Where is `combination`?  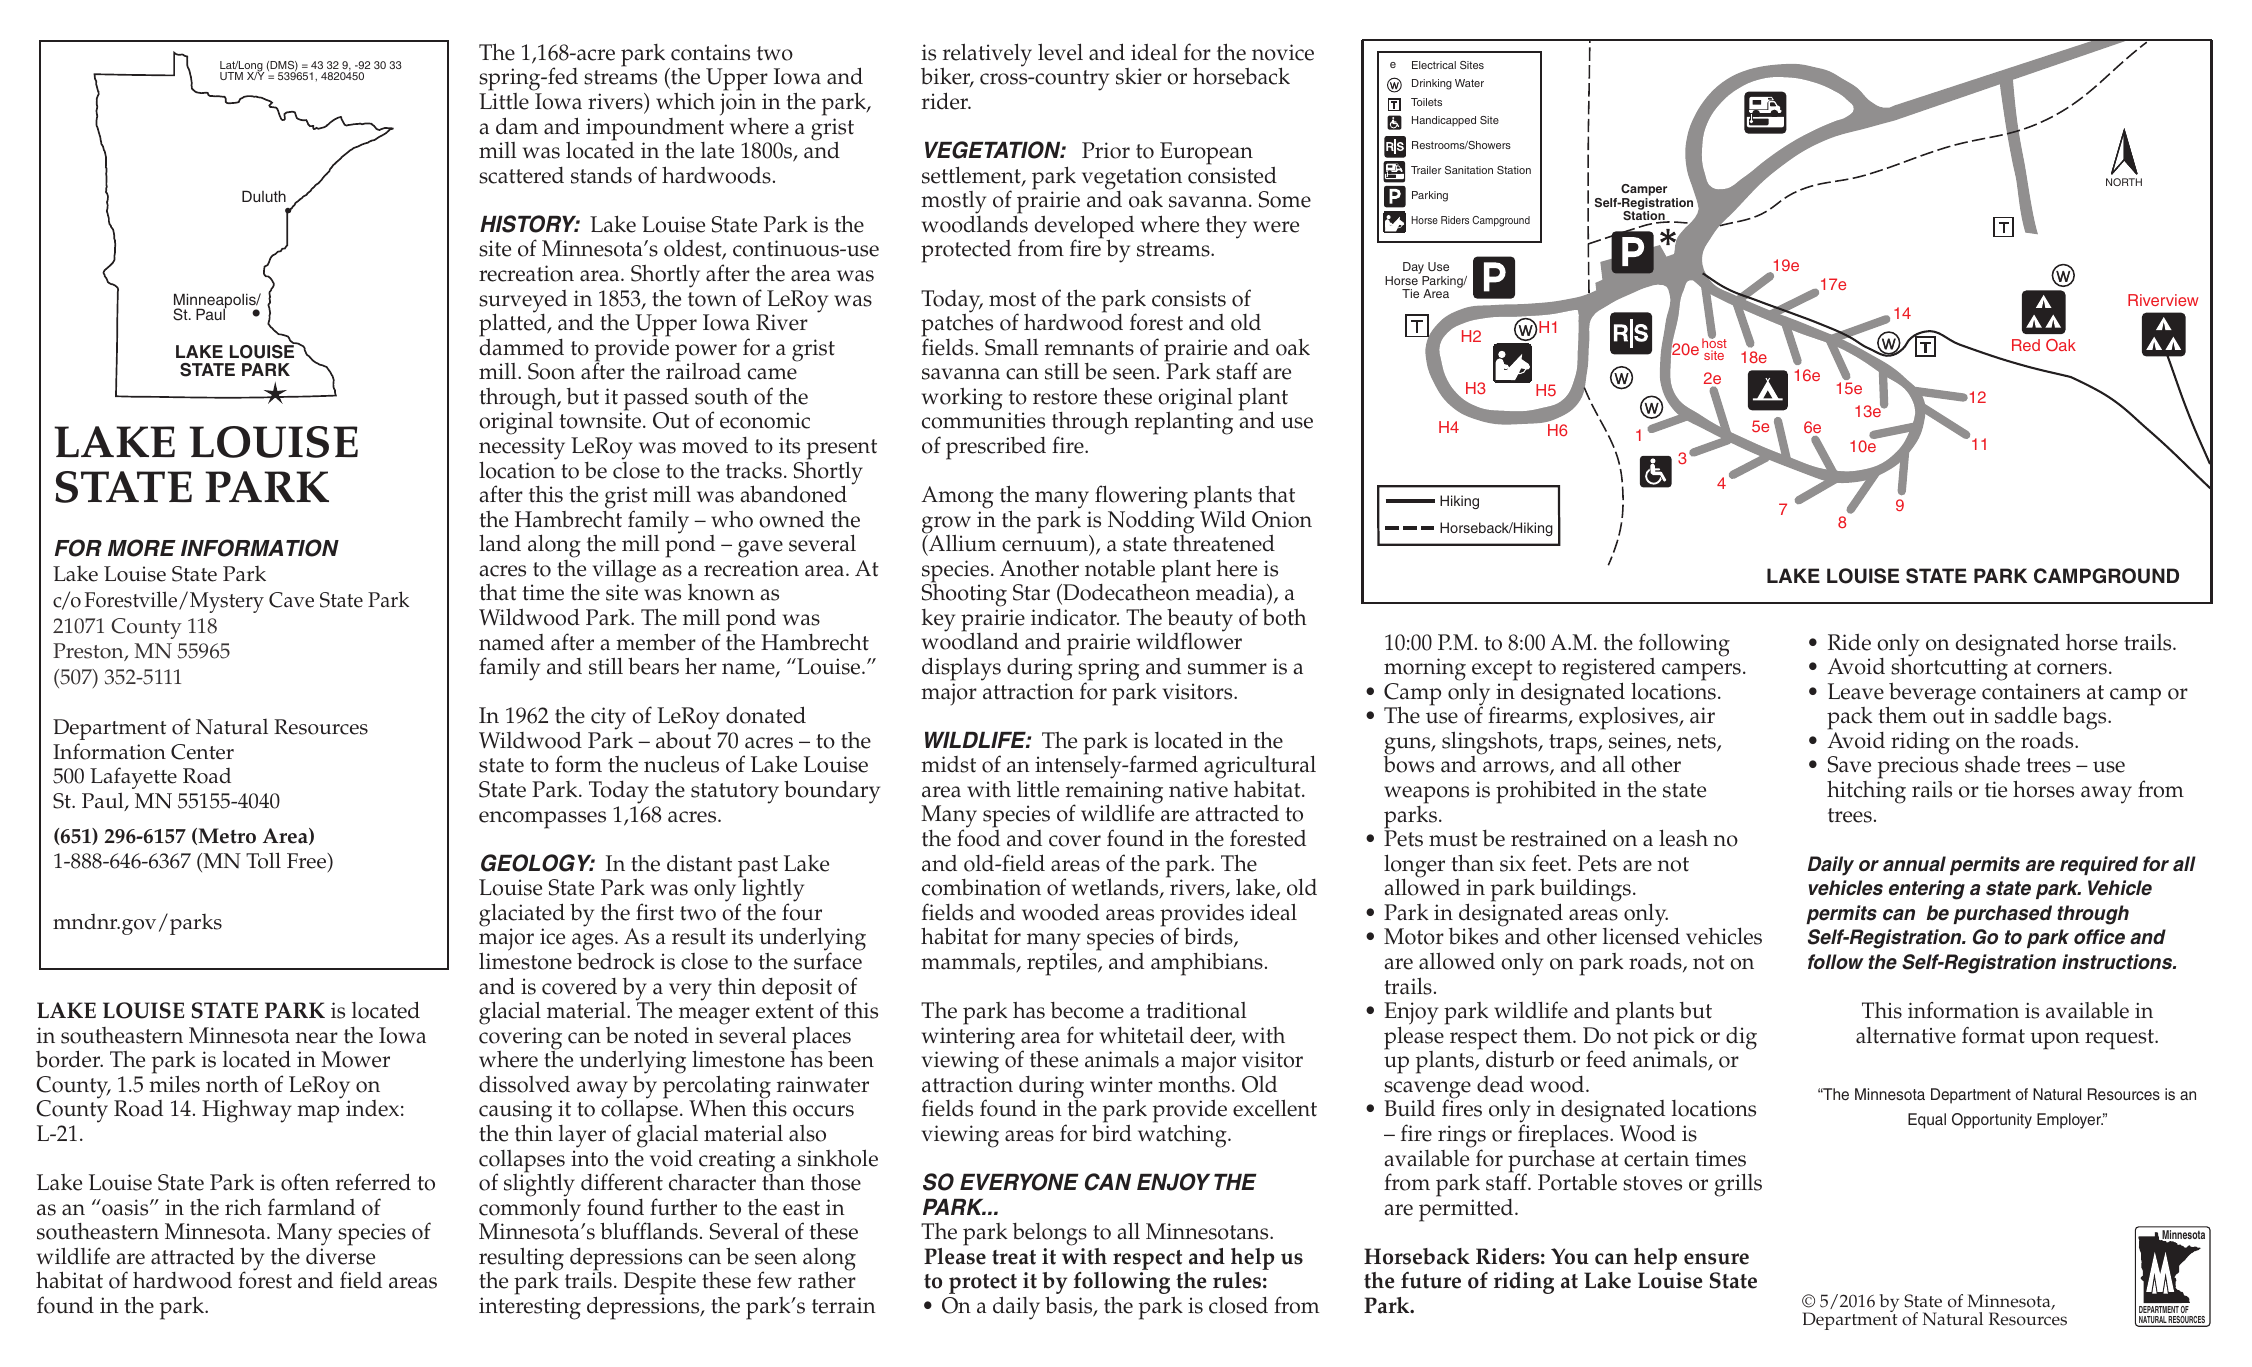
combination is located at coordinates (981, 887).
